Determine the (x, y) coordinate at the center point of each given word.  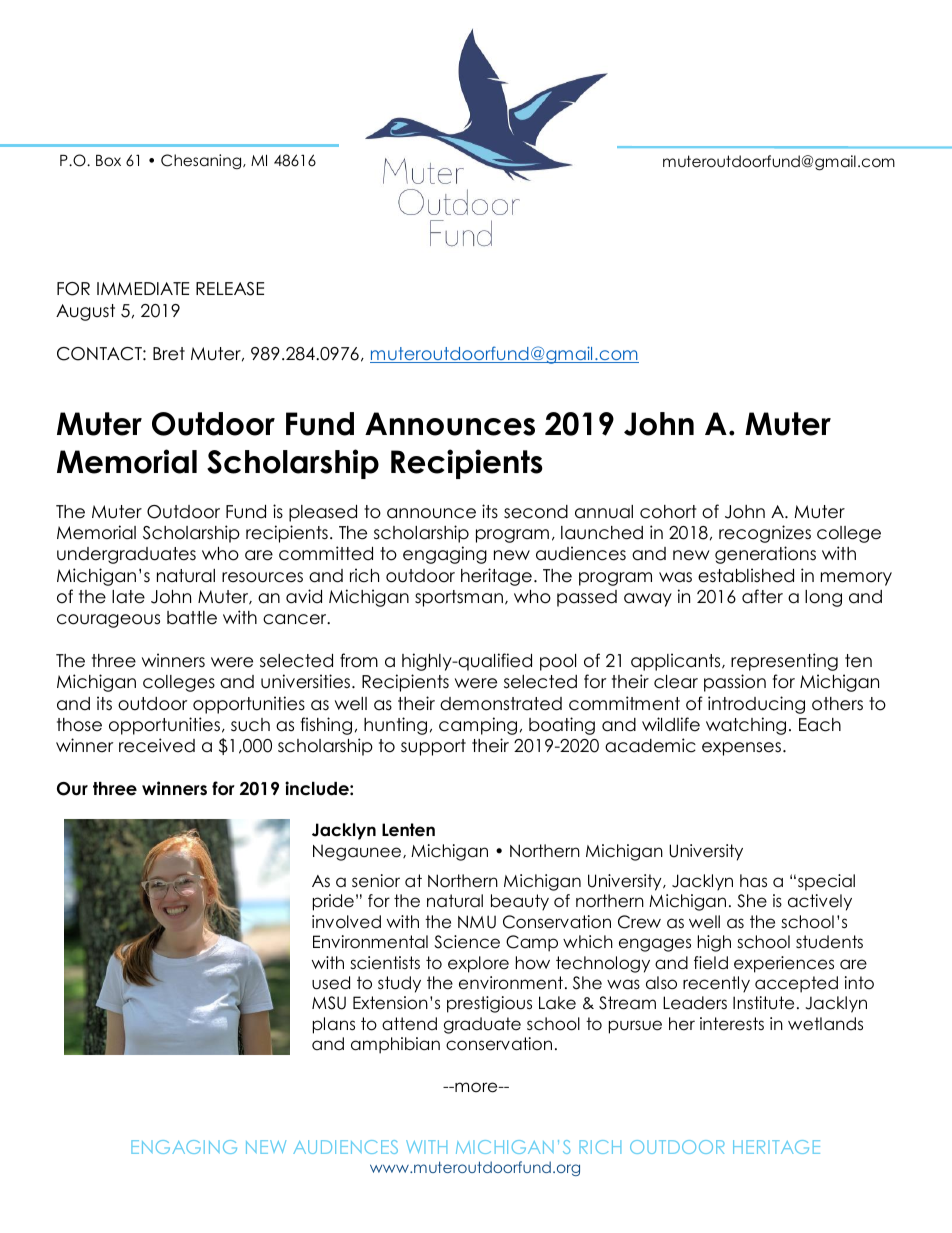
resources (262, 577)
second (536, 512)
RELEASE (230, 289)
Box (108, 160)
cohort (668, 512)
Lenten (408, 830)
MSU (329, 1003)
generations (765, 555)
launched (602, 533)
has (753, 881)
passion (735, 683)
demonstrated (501, 704)
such (250, 725)
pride (333, 902)
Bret (169, 354)
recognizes (765, 534)
